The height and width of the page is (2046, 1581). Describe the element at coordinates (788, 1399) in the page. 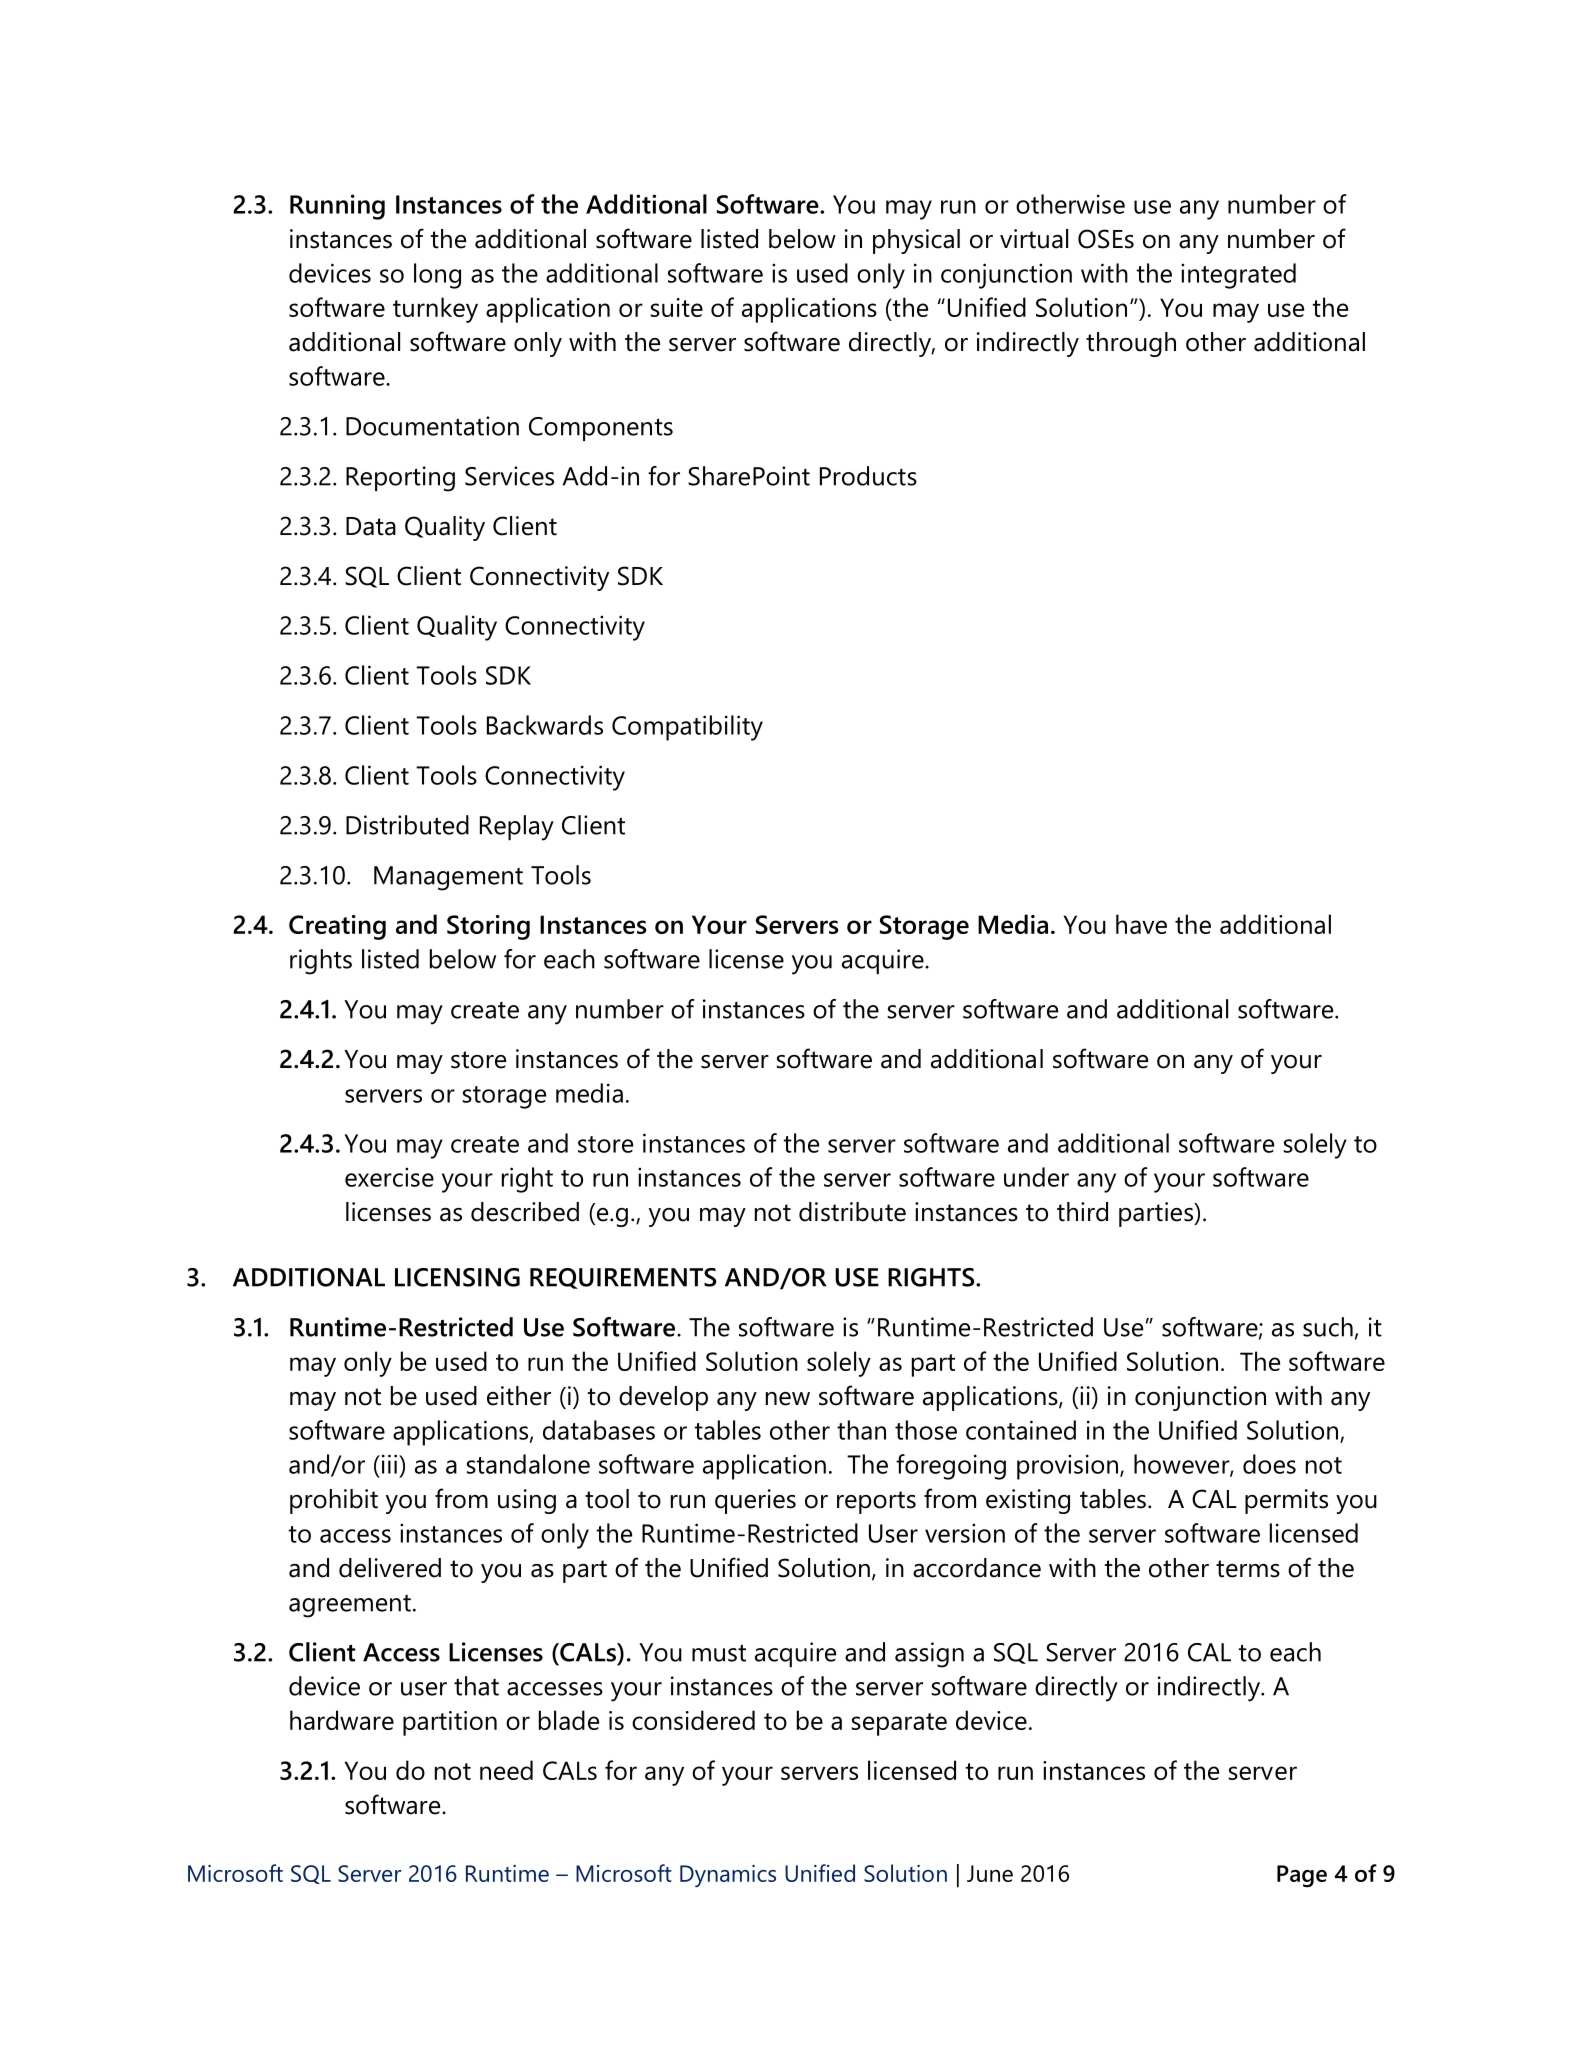

I see `new` at that location.
